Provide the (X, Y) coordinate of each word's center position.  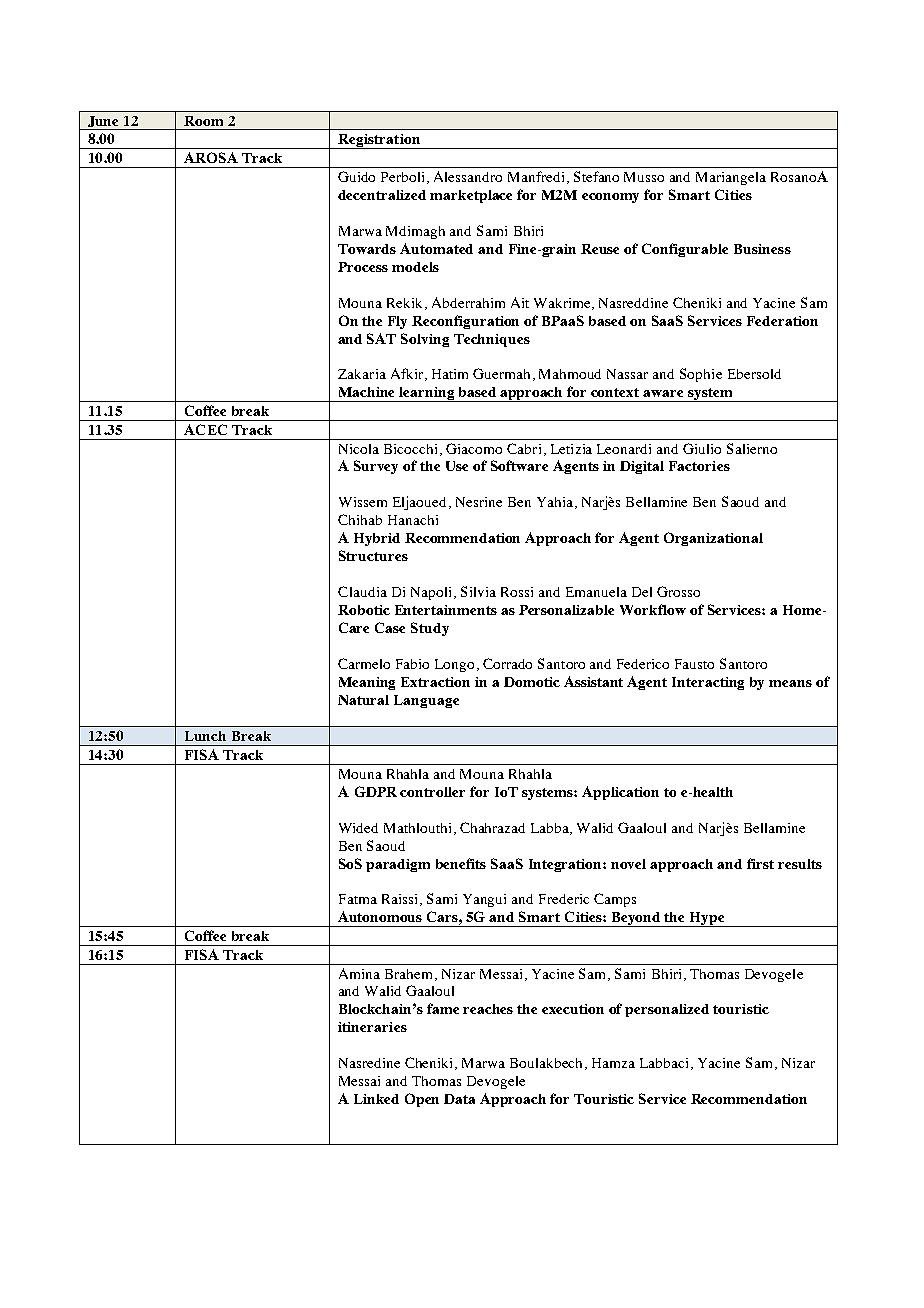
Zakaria (362, 374)
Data (459, 1099)
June (103, 123)
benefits (461, 863)
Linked (376, 1099)
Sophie (701, 375)
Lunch (205, 736)
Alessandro (468, 176)
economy (610, 198)
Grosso (678, 591)
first (760, 863)
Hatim (450, 374)
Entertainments (446, 610)
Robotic (364, 610)
